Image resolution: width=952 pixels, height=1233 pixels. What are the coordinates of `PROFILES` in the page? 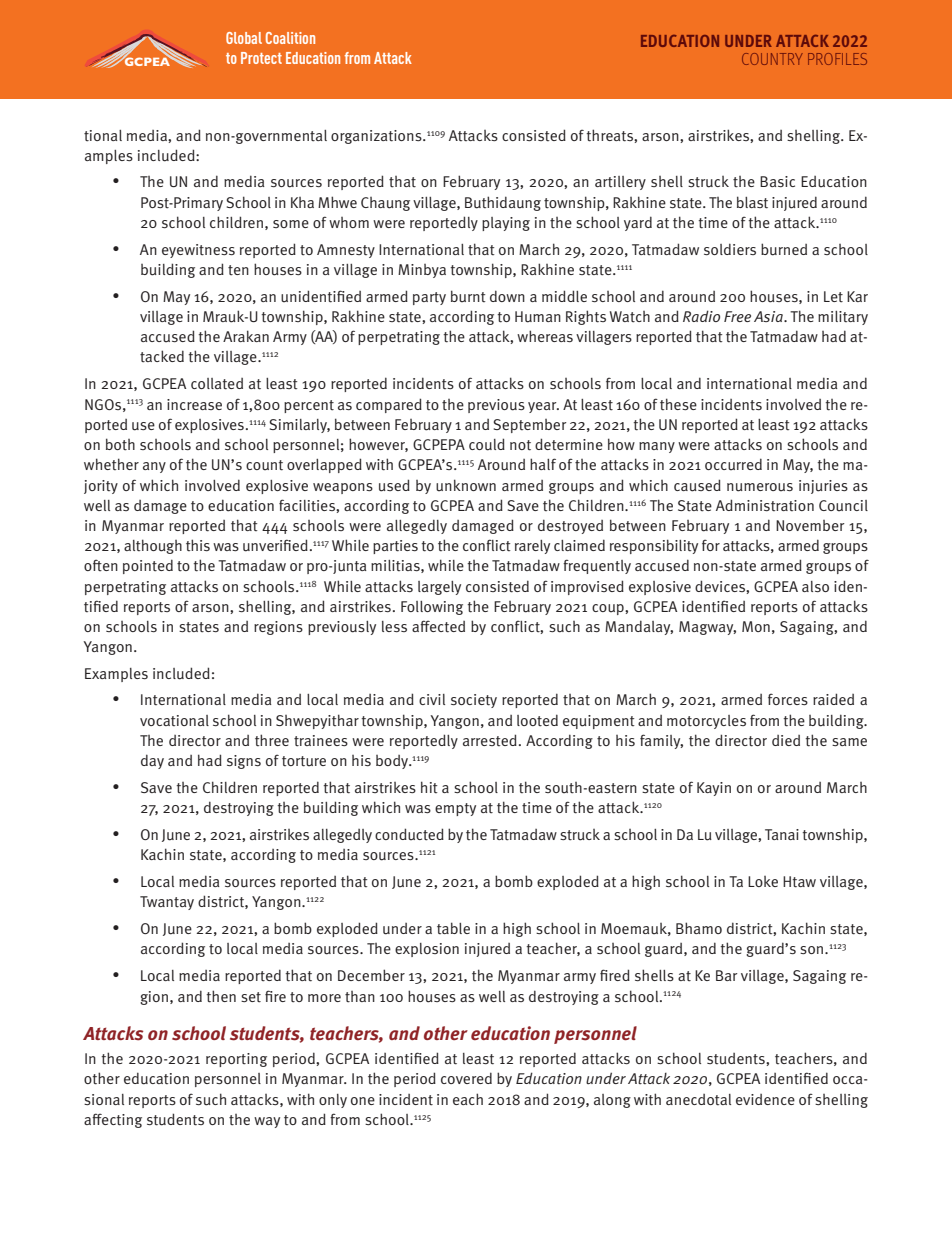 It's located at (837, 59).
